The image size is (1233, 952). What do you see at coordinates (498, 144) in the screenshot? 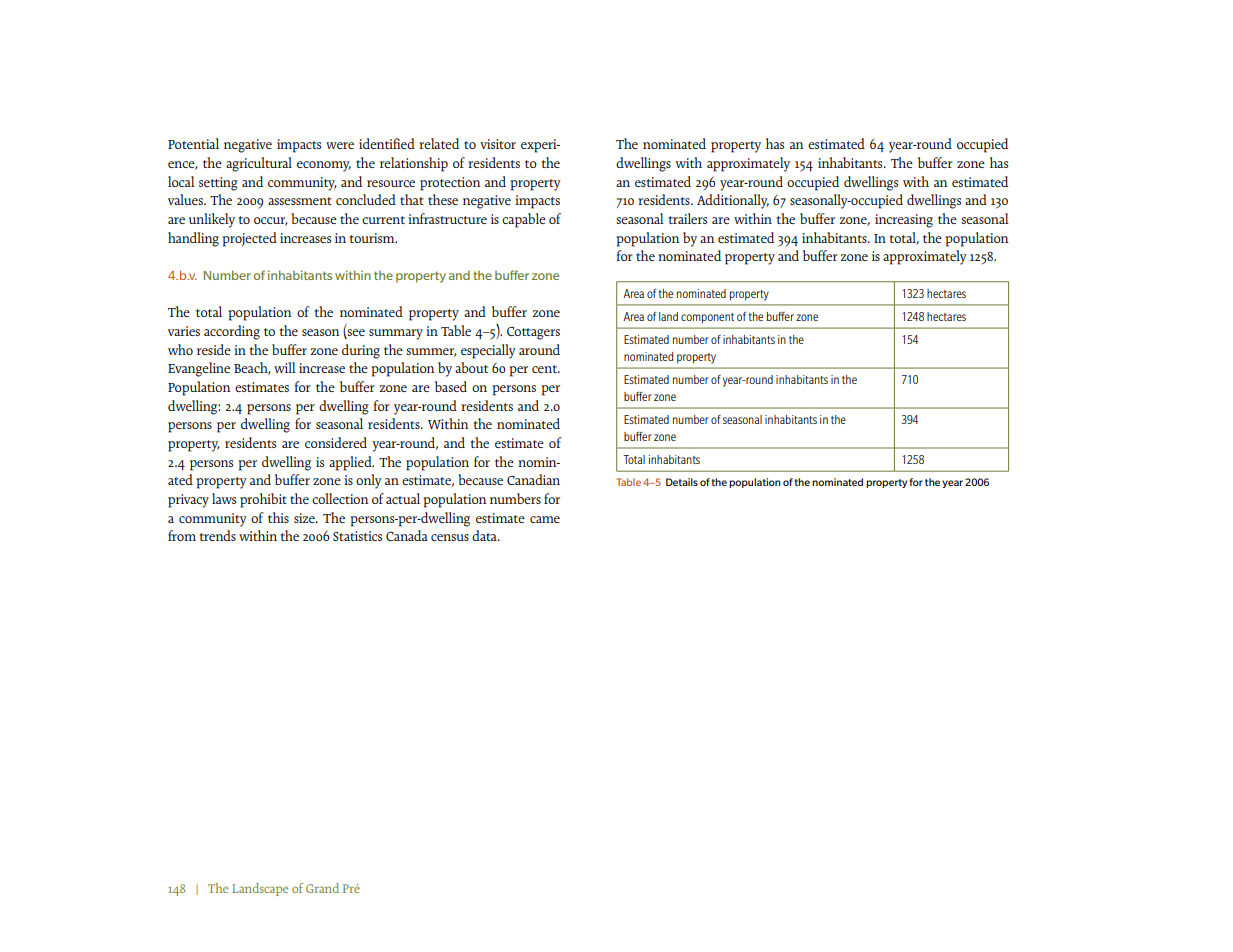
I see `visitor` at bounding box center [498, 144].
